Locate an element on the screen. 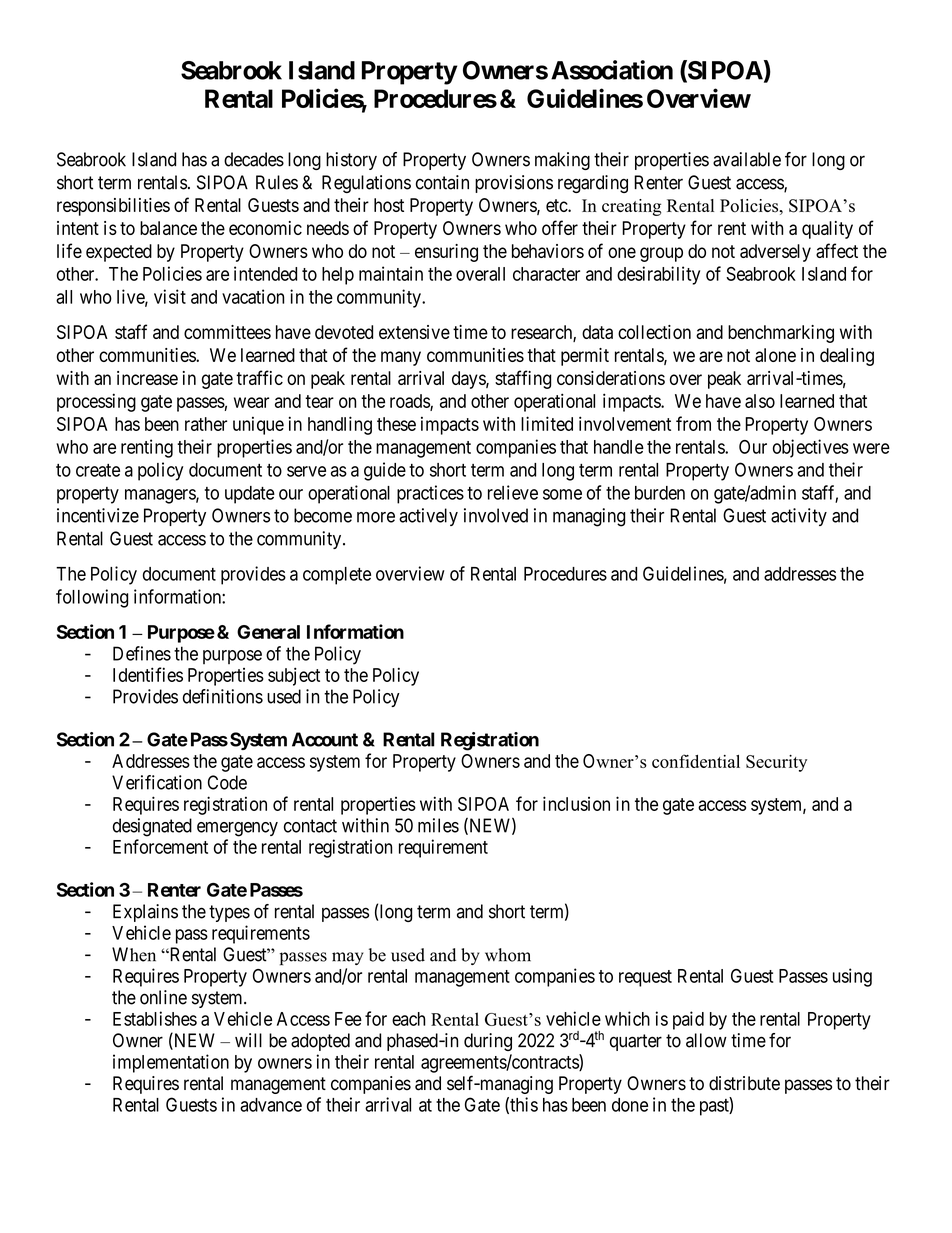 This screenshot has width=952, height=1233. implementation is located at coordinates (171, 1063).
